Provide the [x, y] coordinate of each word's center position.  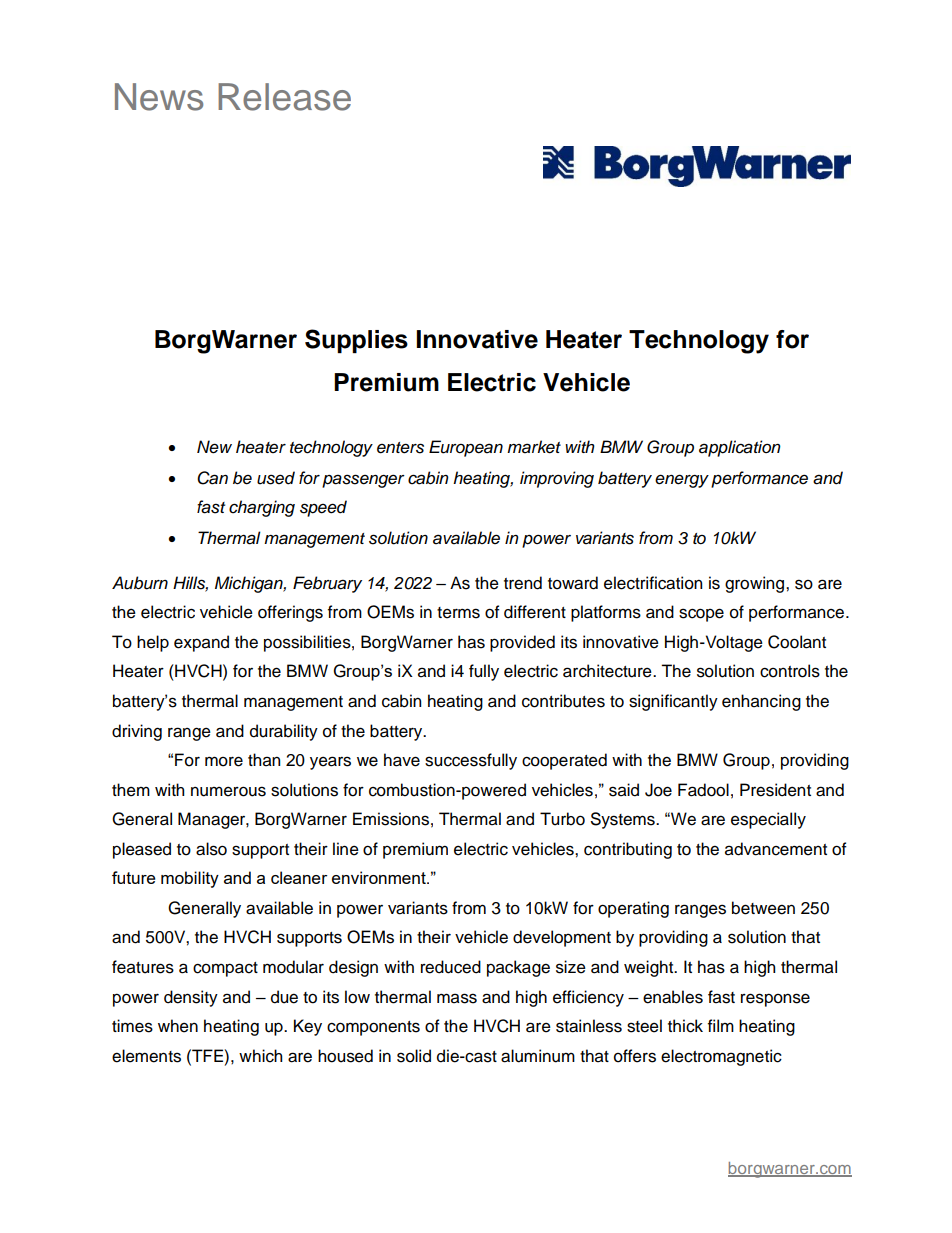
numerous [228, 791]
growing [756, 584]
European [466, 448]
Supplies [356, 341]
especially [768, 820]
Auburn [140, 583]
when [178, 1026]
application [740, 448]
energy [682, 481]
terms [458, 613]
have [402, 760]
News [159, 97]
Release [284, 97]
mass [457, 998]
